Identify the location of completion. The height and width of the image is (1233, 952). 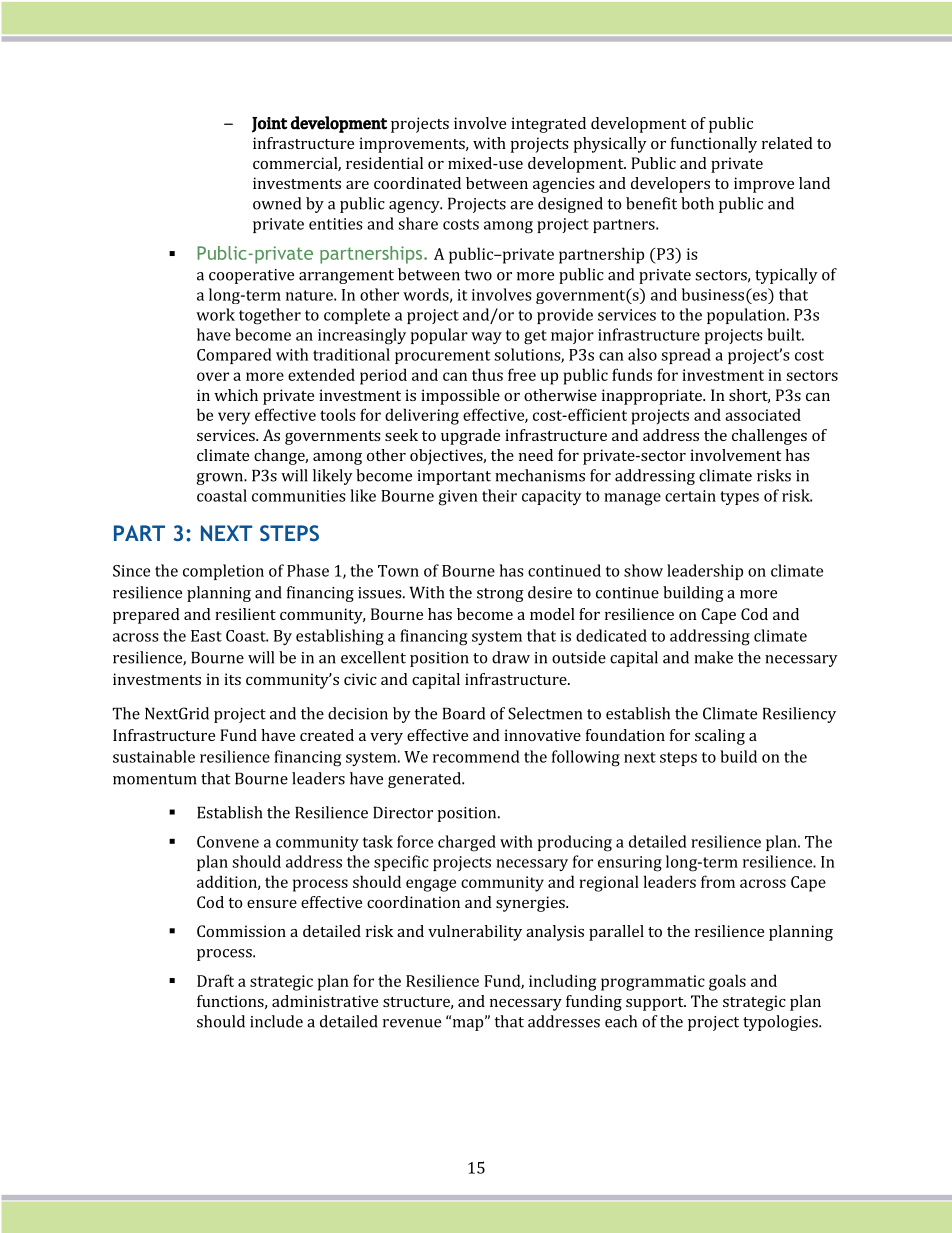
(223, 572).
